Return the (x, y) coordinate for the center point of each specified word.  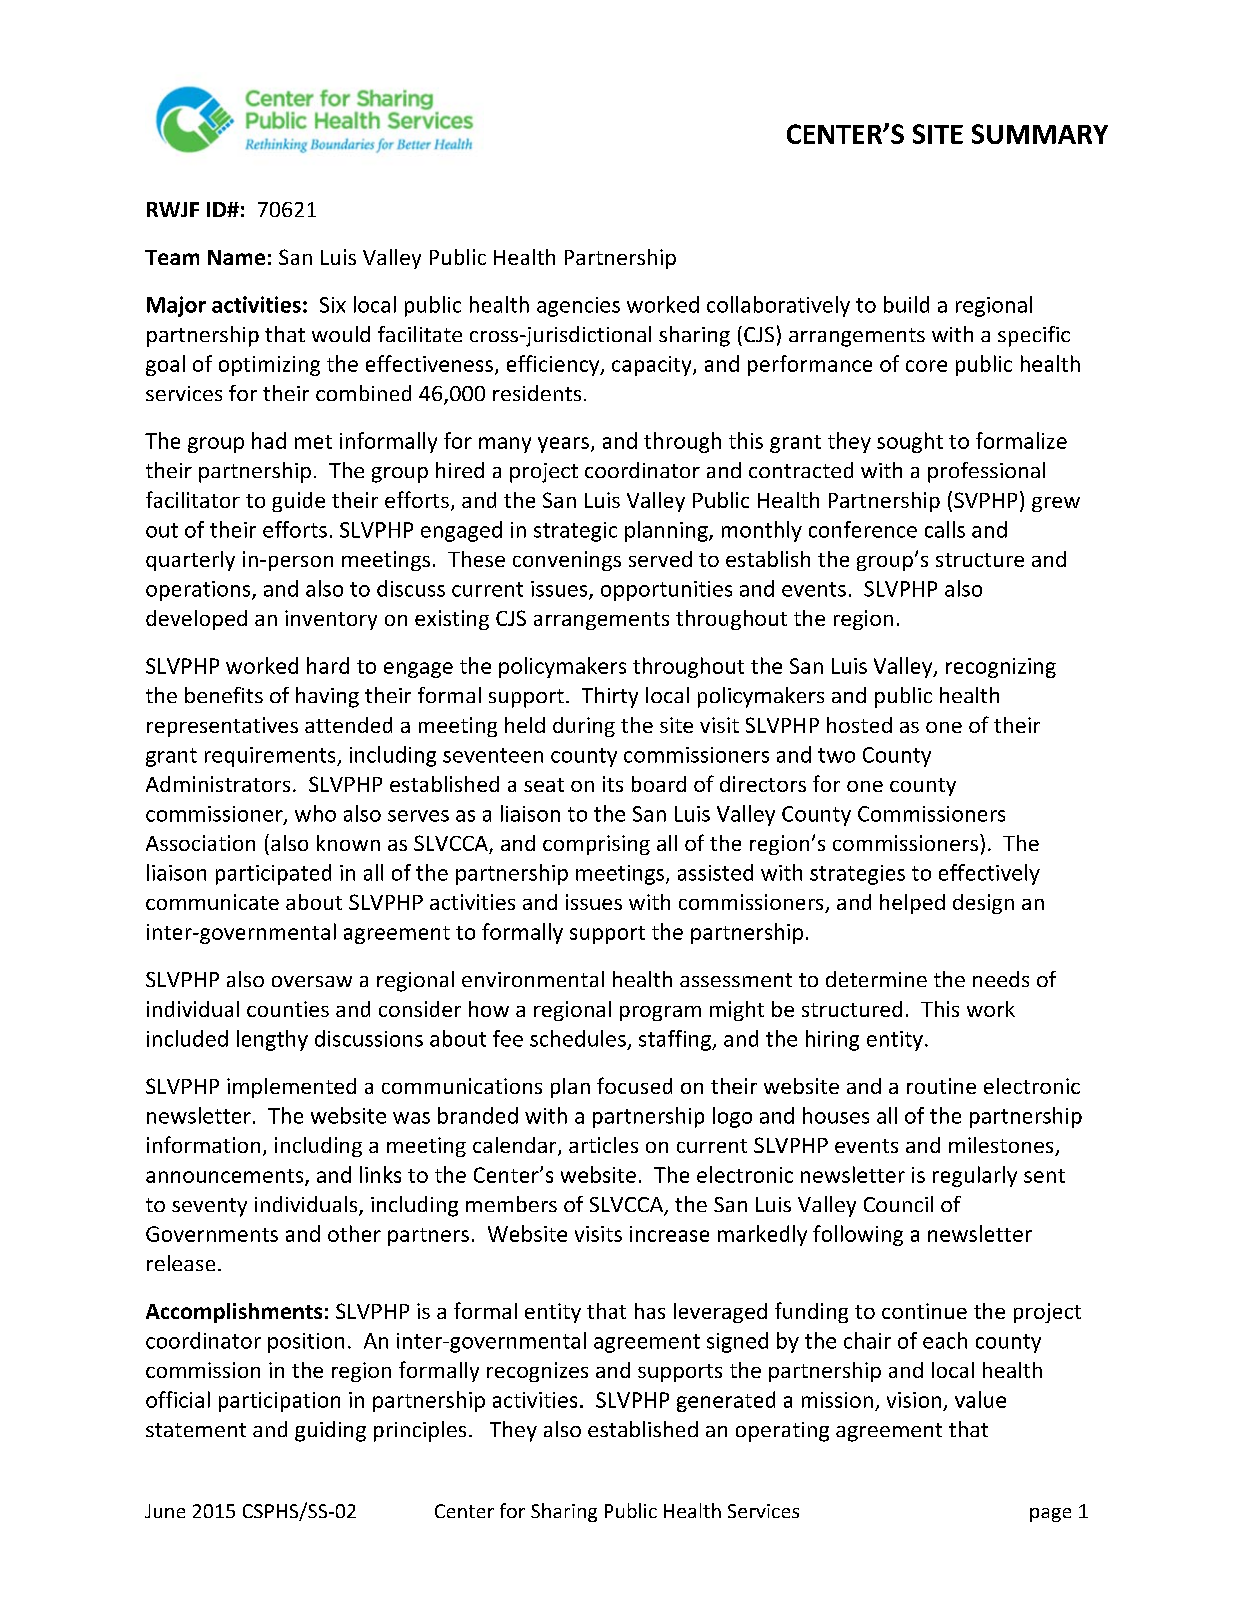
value (980, 1399)
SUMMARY (1040, 134)
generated (726, 1401)
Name (236, 257)
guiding (330, 1431)
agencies (578, 307)
